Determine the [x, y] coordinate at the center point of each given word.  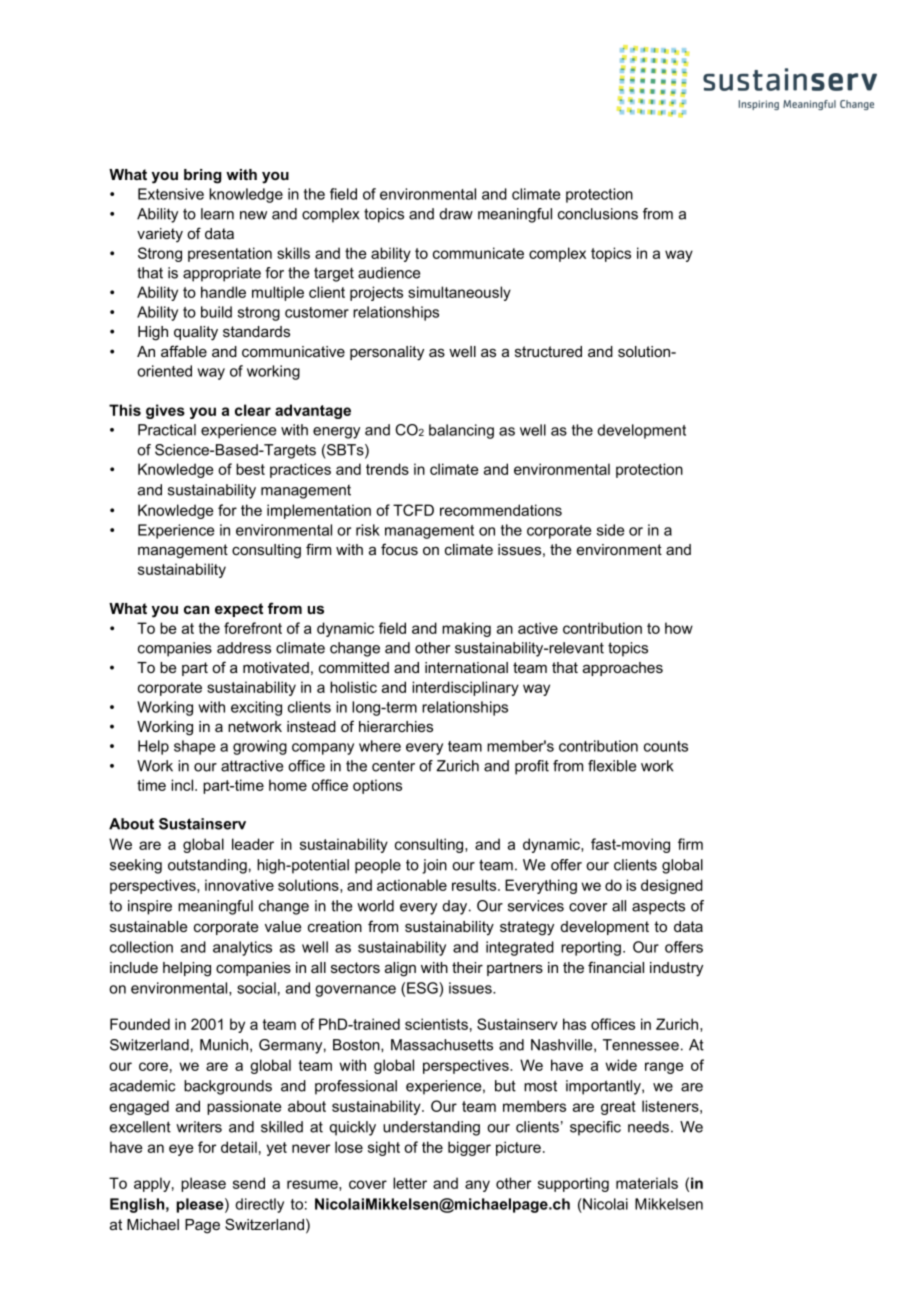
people [378, 866]
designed [672, 886]
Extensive [171, 194]
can [196, 609]
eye [181, 1150]
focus [399, 549]
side [610, 530]
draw [456, 214]
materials [647, 1183]
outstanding [207, 866]
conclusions [598, 214]
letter [410, 1183]
